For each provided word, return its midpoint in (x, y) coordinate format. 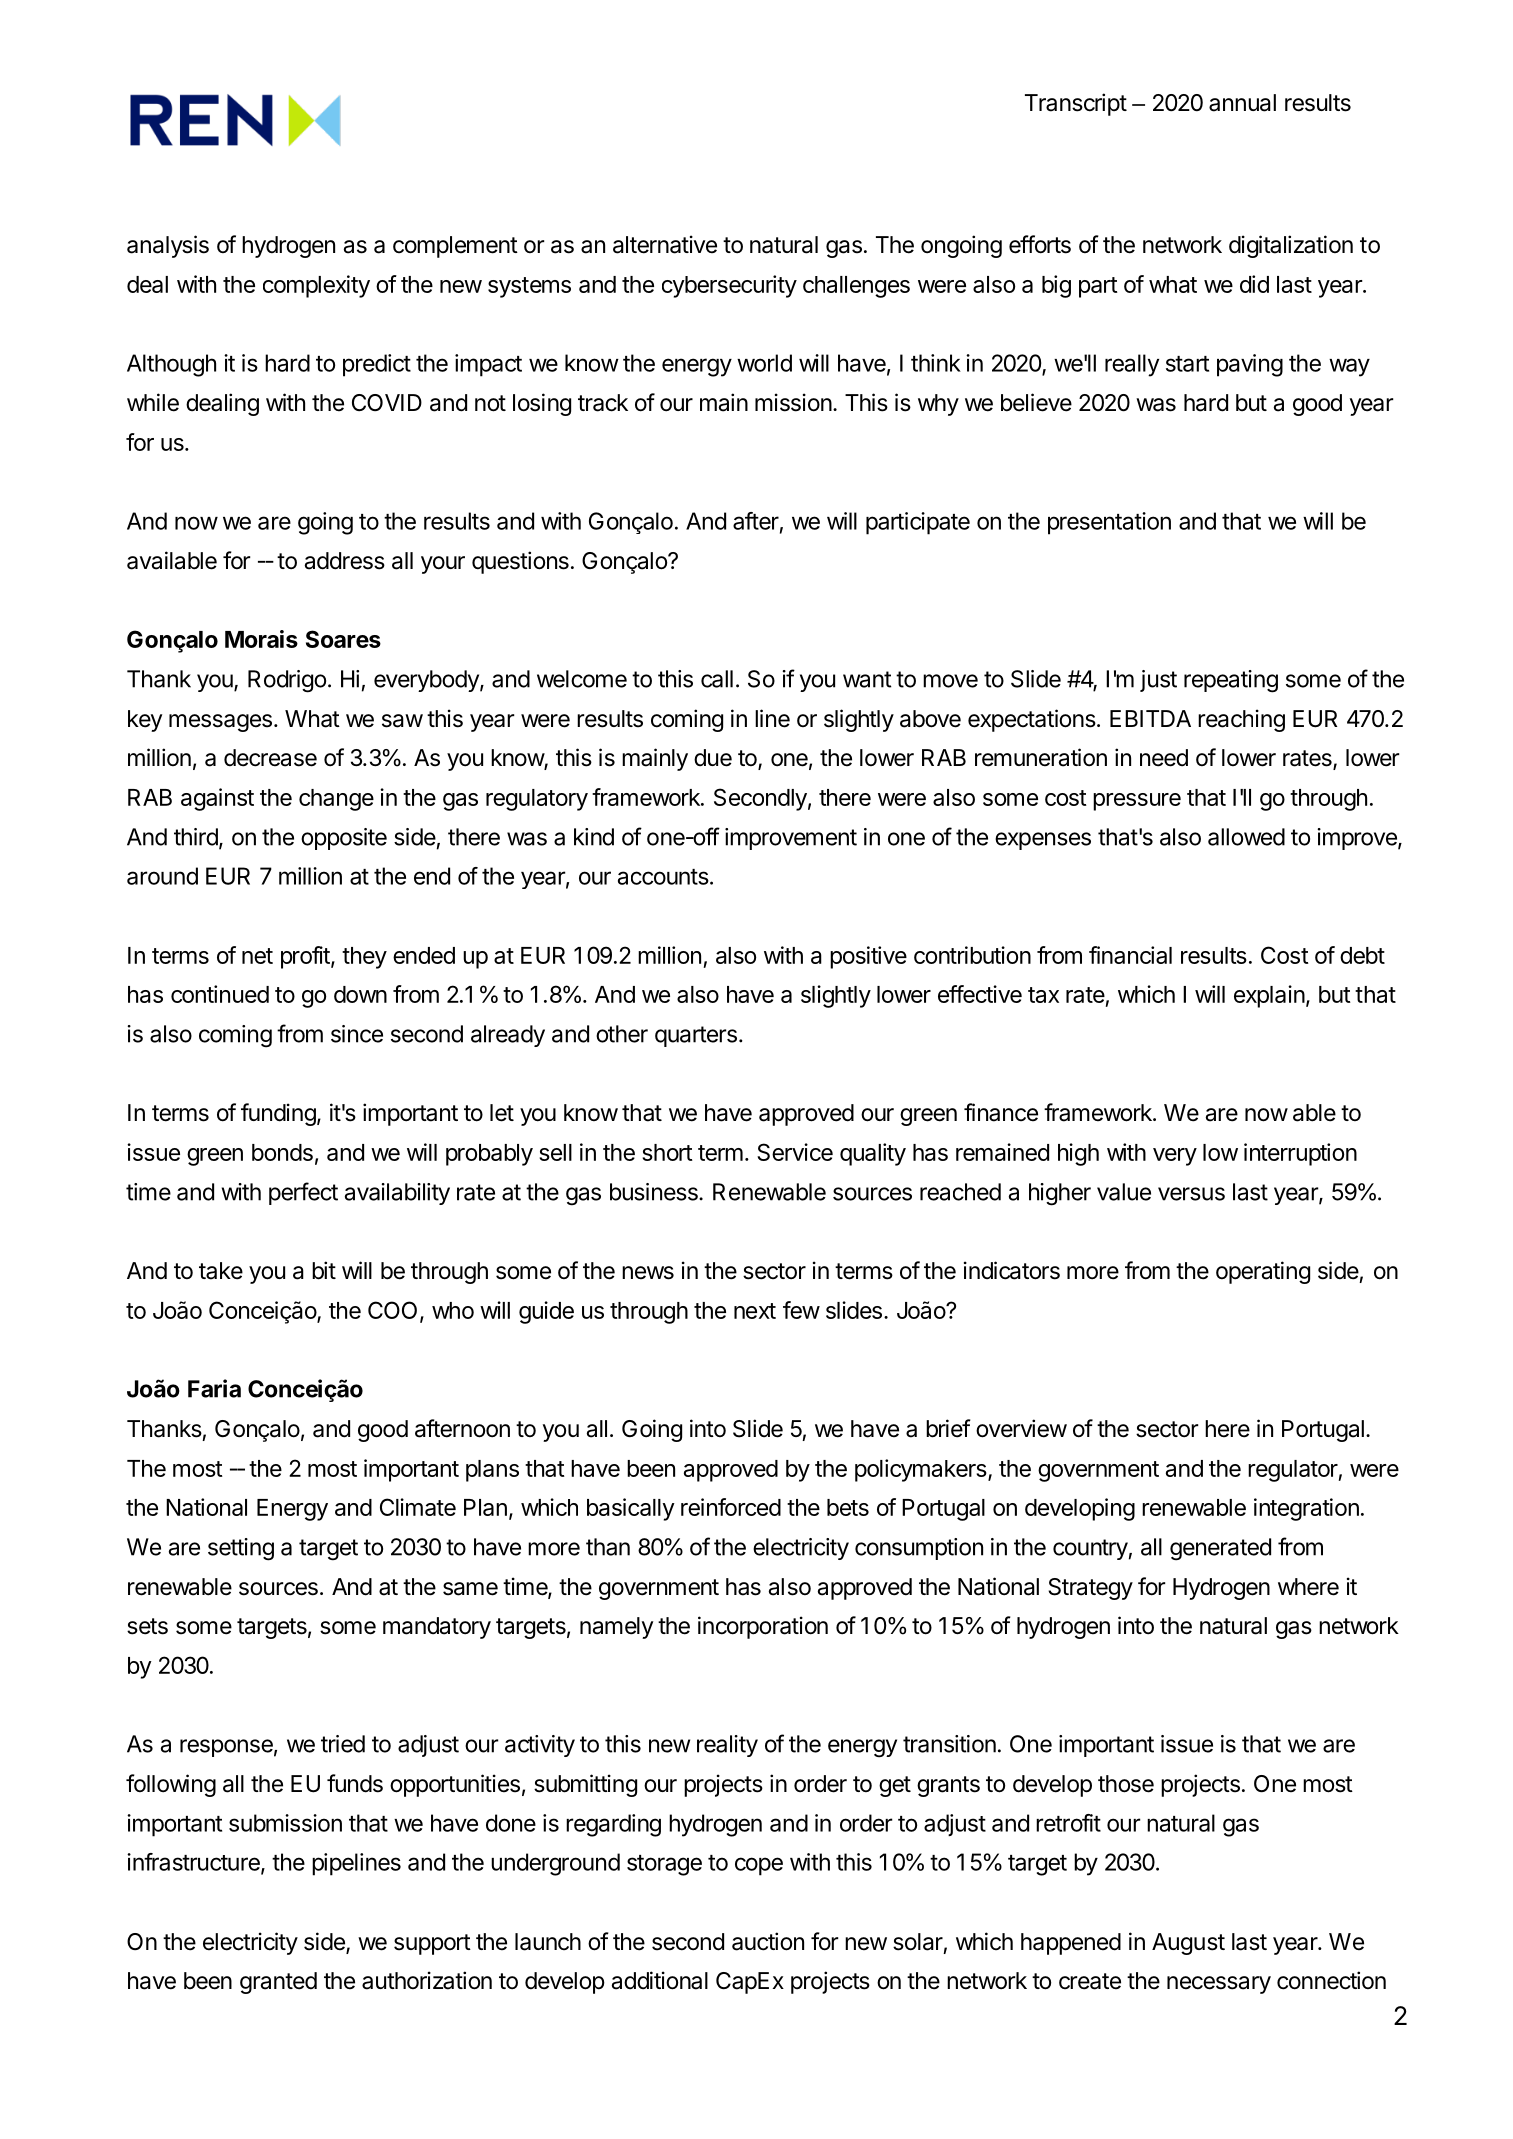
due (713, 758)
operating (1263, 1272)
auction (768, 1941)
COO (392, 1310)
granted (278, 1983)
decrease (270, 758)
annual (1242, 103)
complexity (316, 286)
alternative (665, 244)
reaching (1241, 720)
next (755, 1311)
